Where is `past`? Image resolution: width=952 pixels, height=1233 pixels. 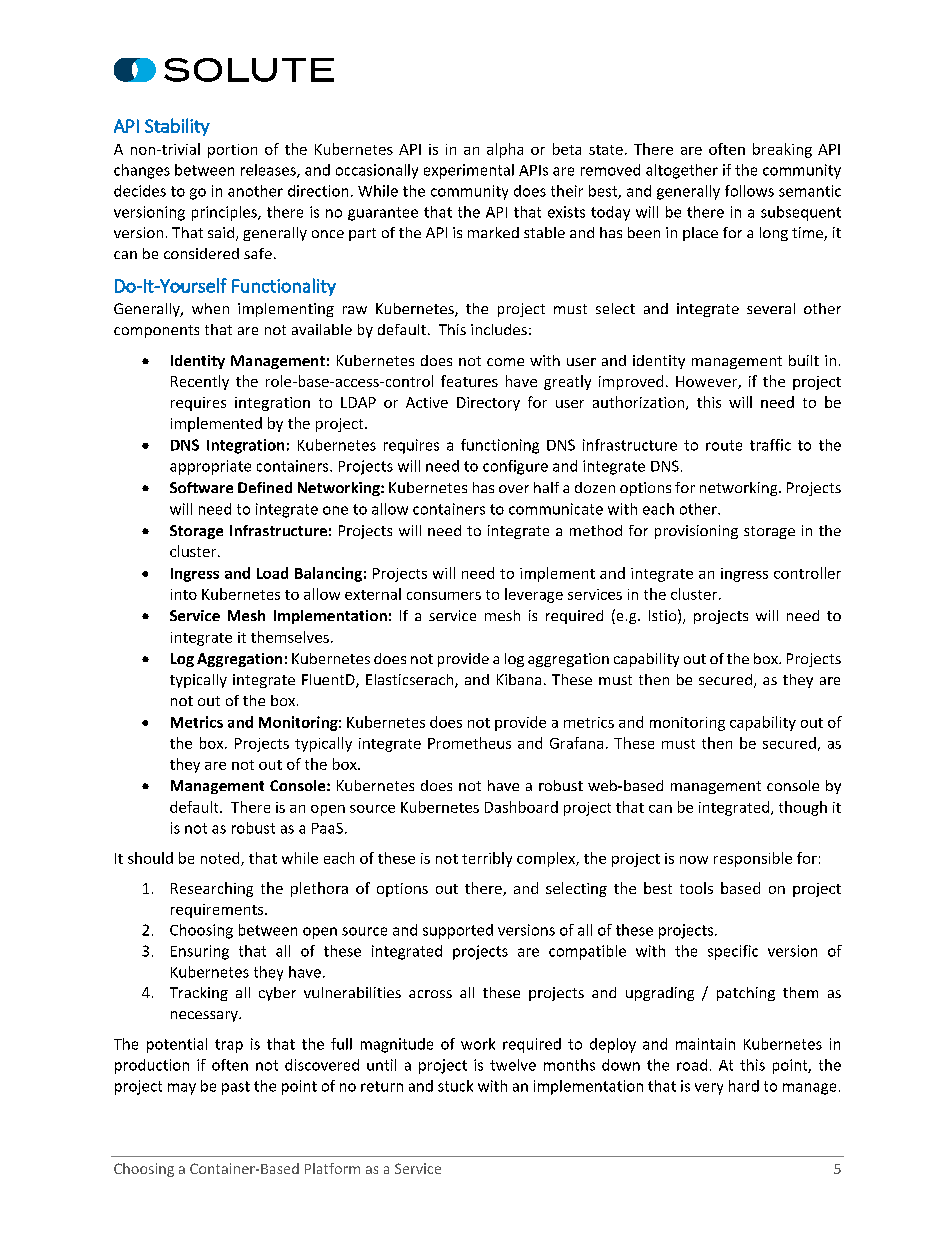 past is located at coordinates (236, 1088).
